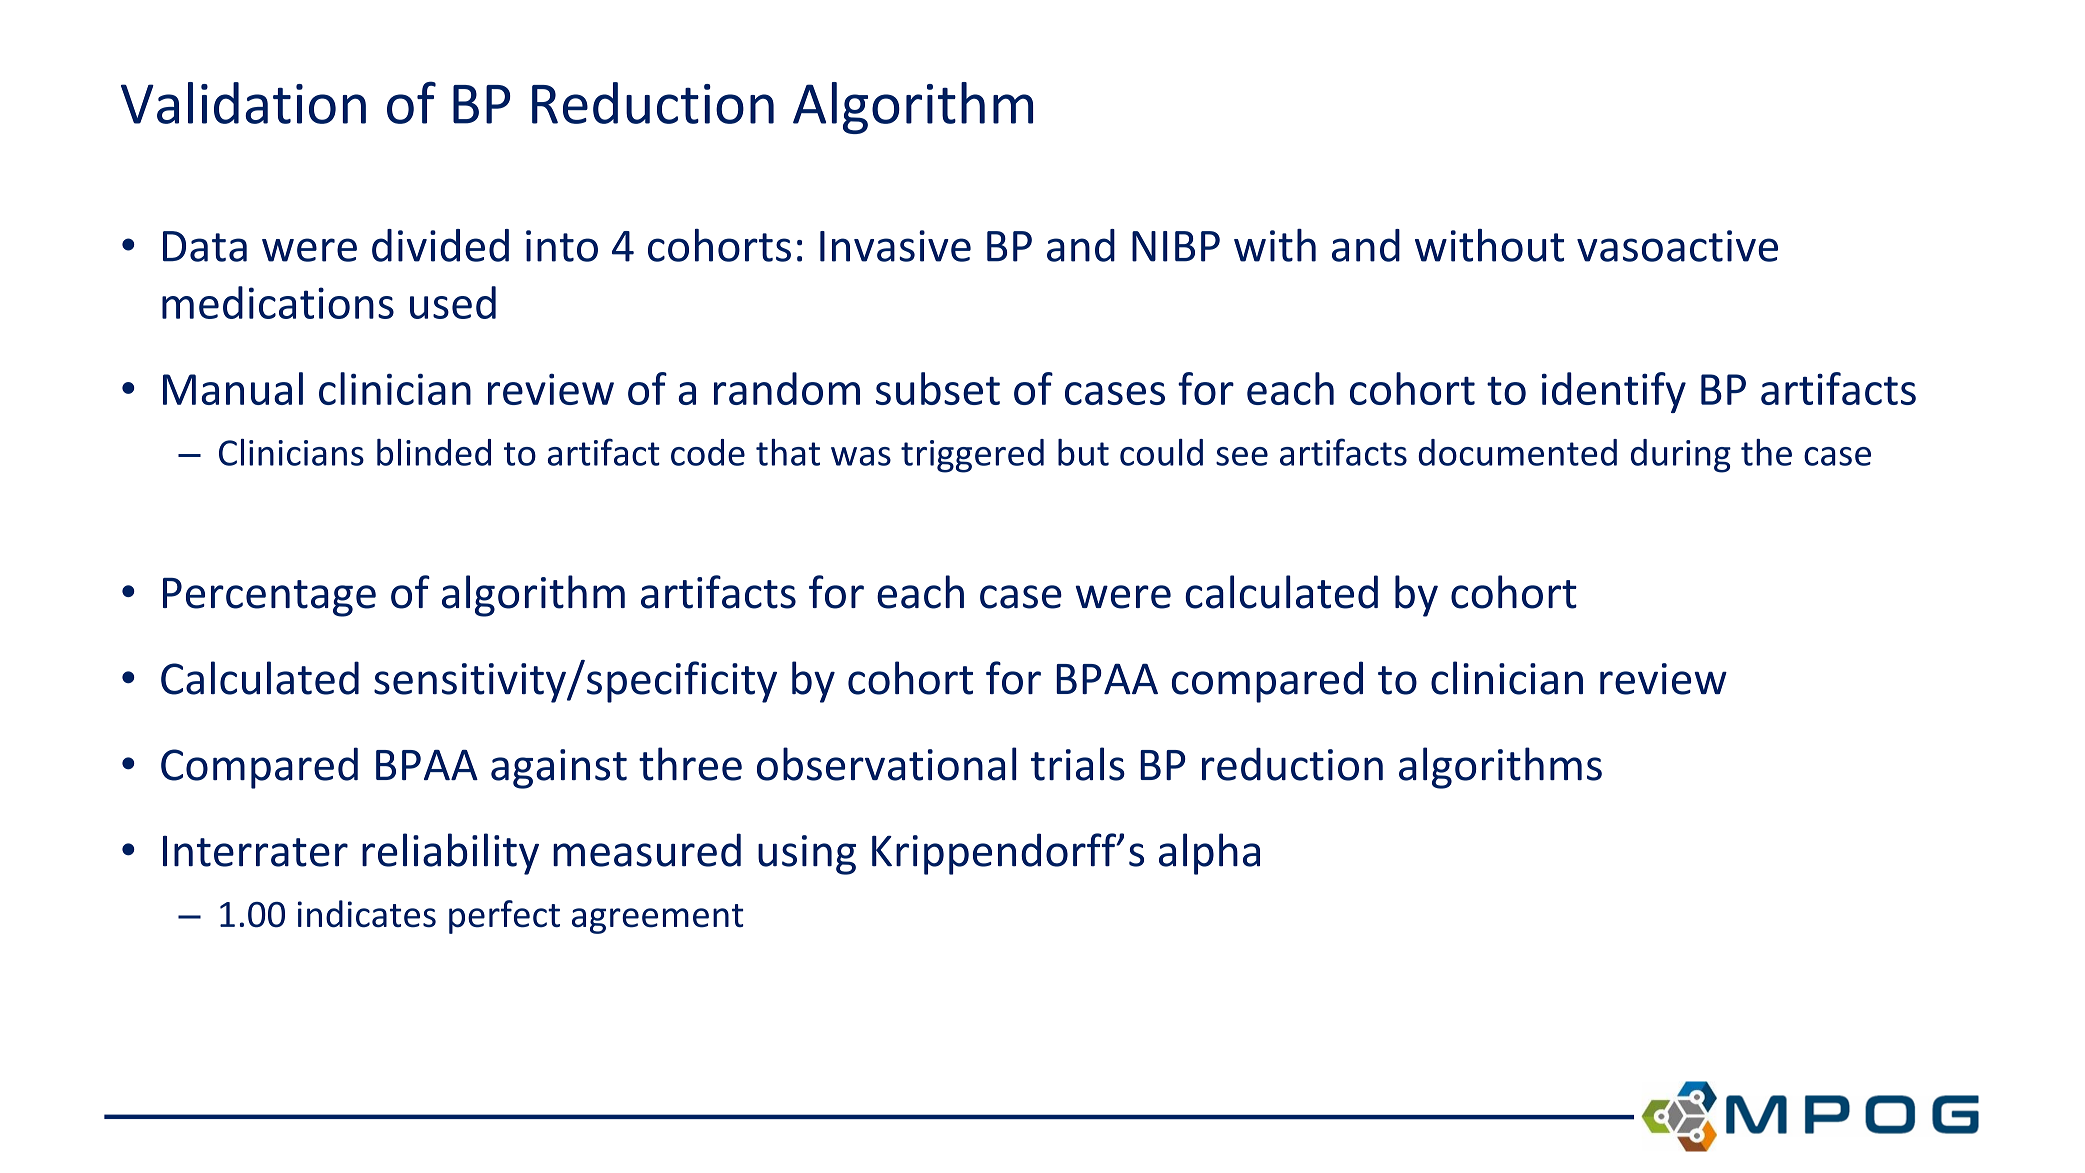 The image size is (2085, 1173). Describe the element at coordinates (453, 302) in the document. I see `used` at that location.
